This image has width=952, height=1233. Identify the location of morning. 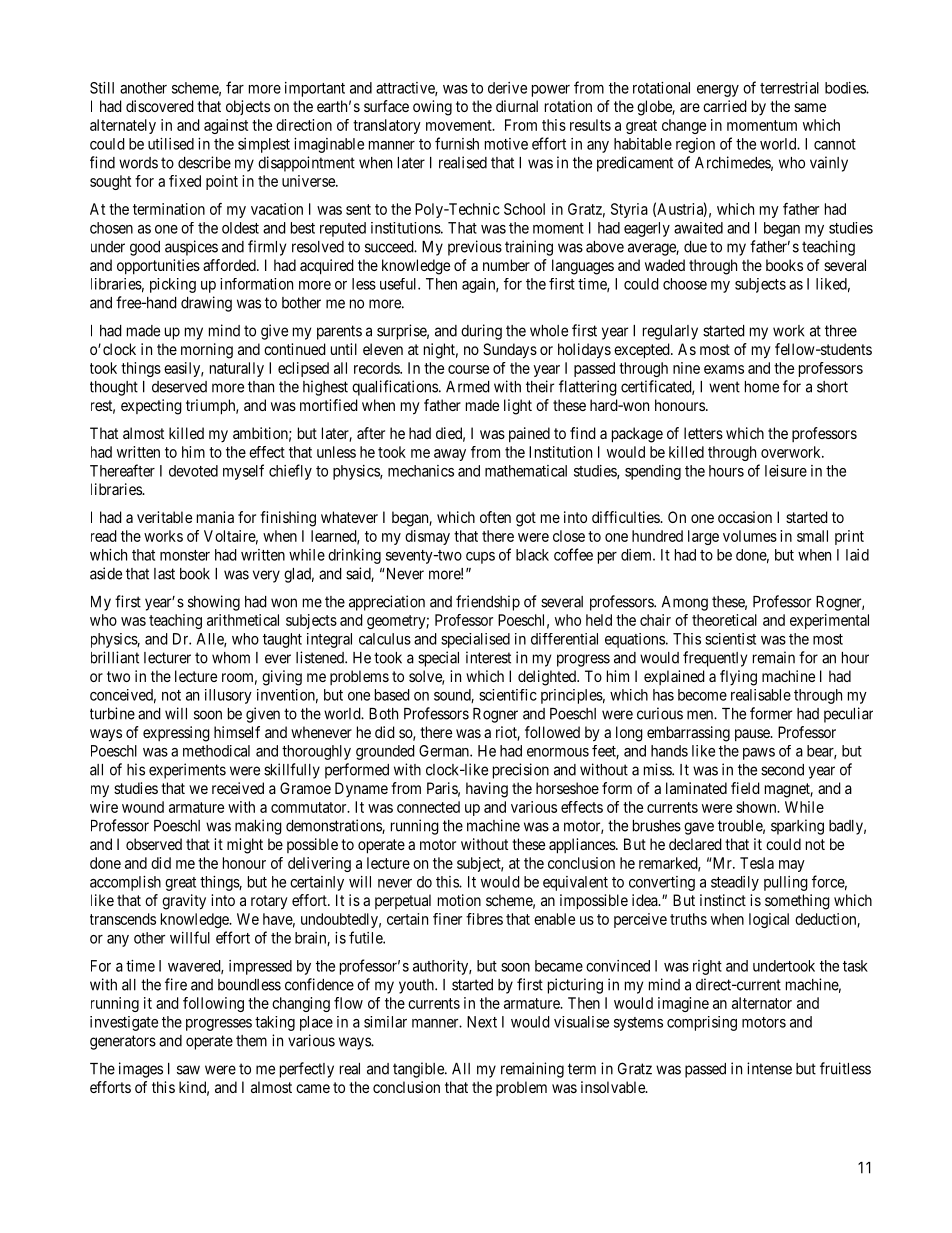
(207, 351).
